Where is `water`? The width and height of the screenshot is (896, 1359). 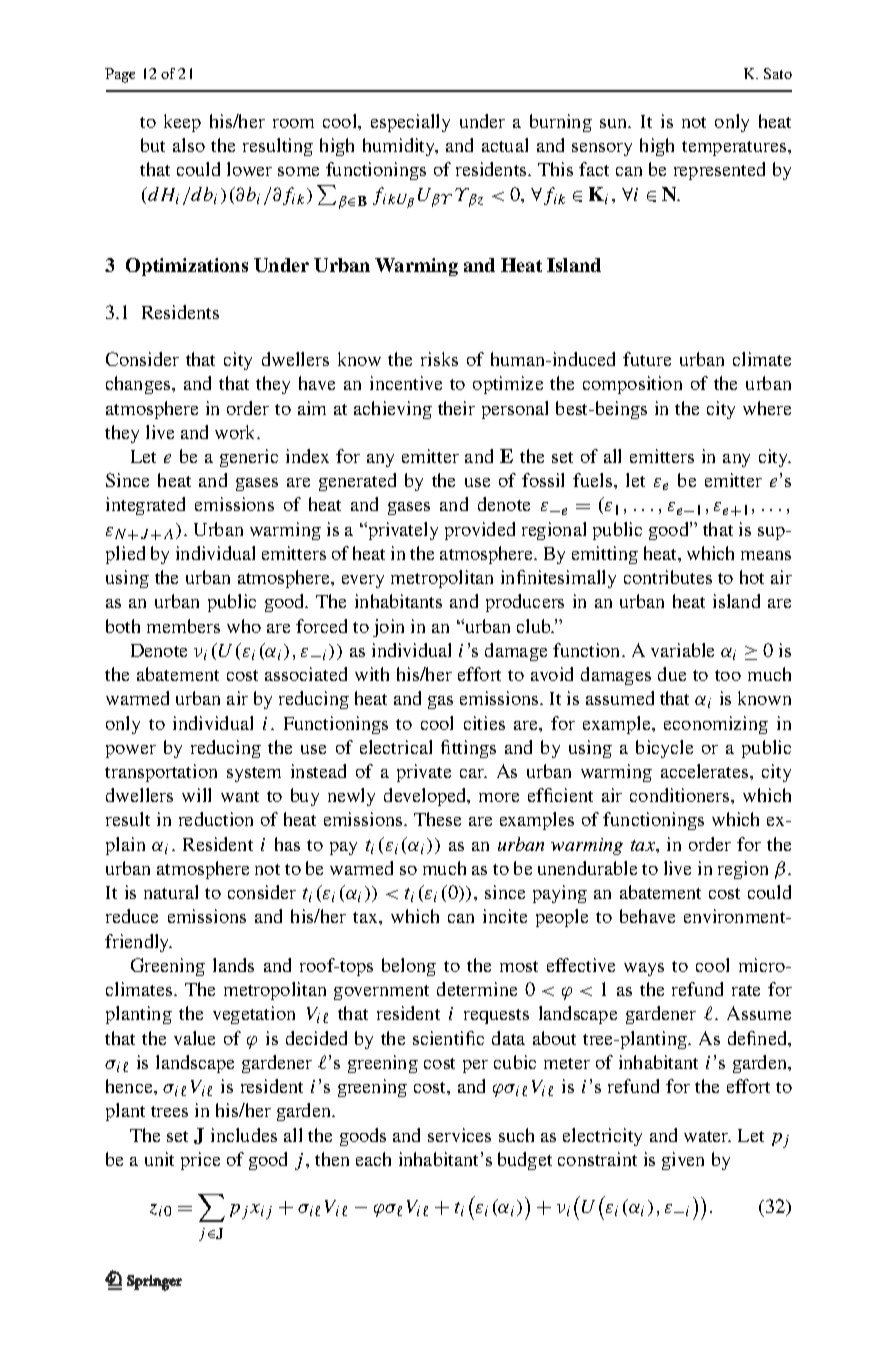 water is located at coordinates (707, 1136).
